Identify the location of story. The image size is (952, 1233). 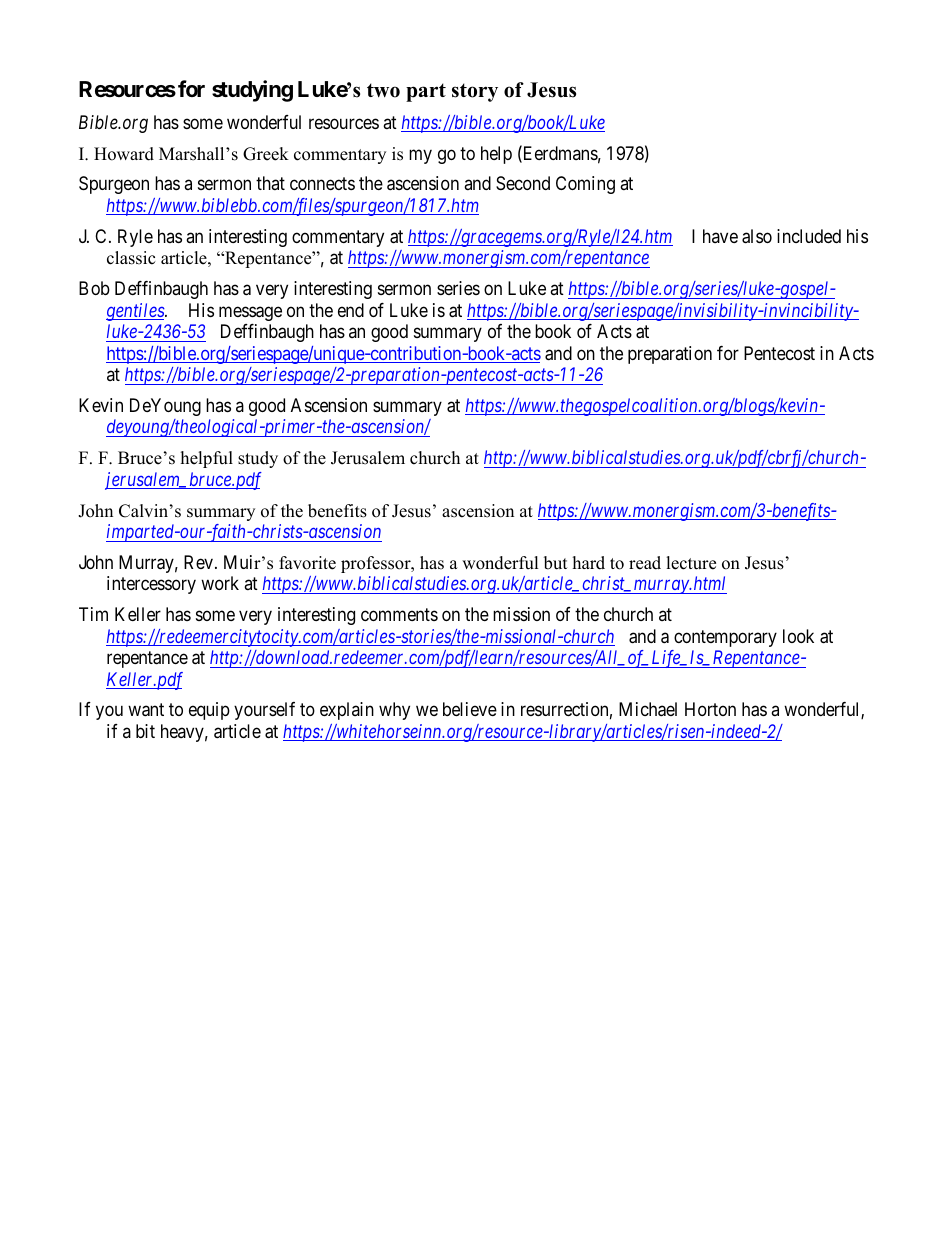
(475, 92).
